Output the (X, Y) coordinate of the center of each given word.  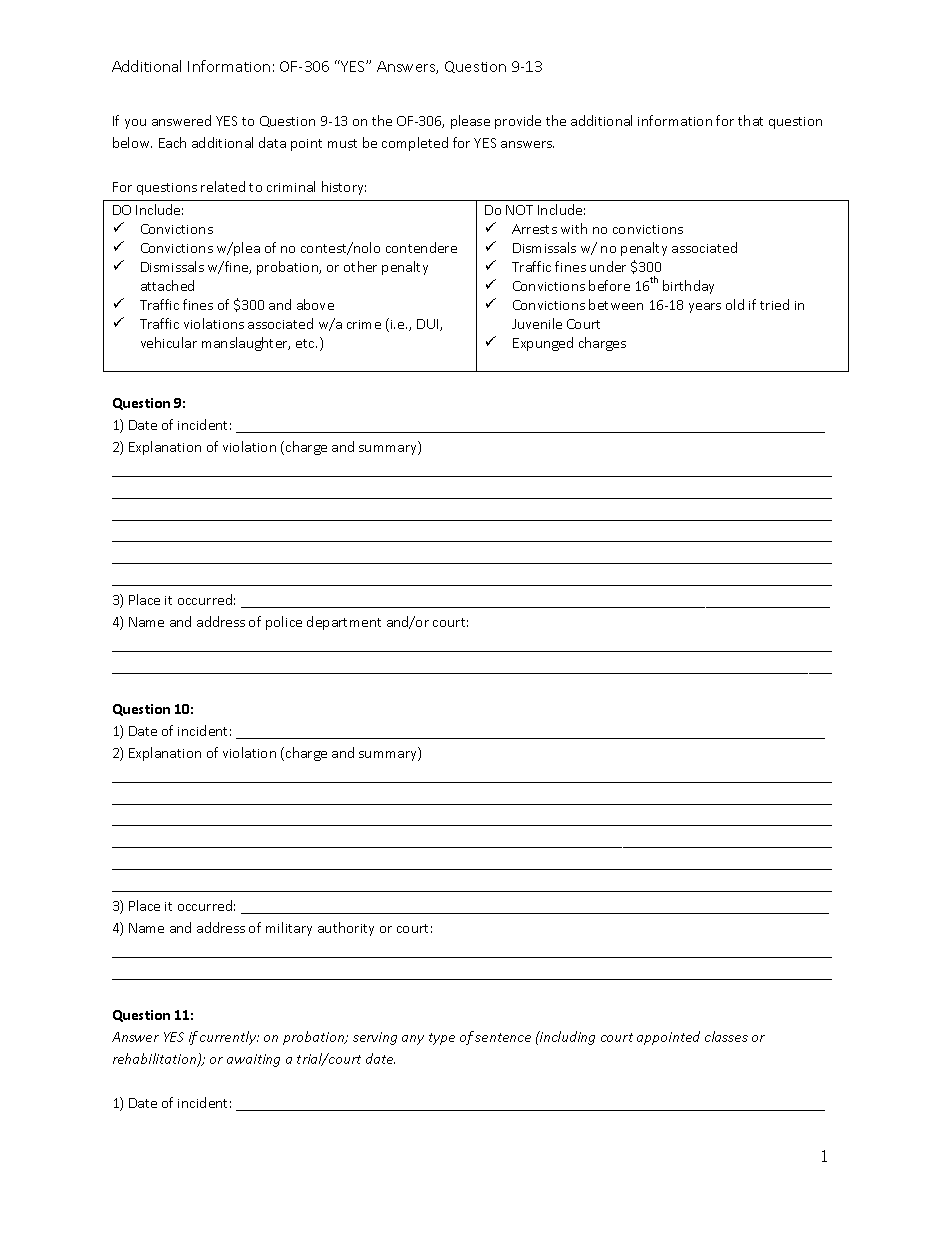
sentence (503, 1037)
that (750, 120)
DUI (429, 325)
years (705, 308)
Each (172, 142)
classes (726, 1036)
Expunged (543, 344)
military (289, 929)
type (442, 1039)
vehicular (169, 342)
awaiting (253, 1060)
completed (415, 144)
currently (229, 1038)
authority (346, 929)
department (344, 623)
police (284, 623)
